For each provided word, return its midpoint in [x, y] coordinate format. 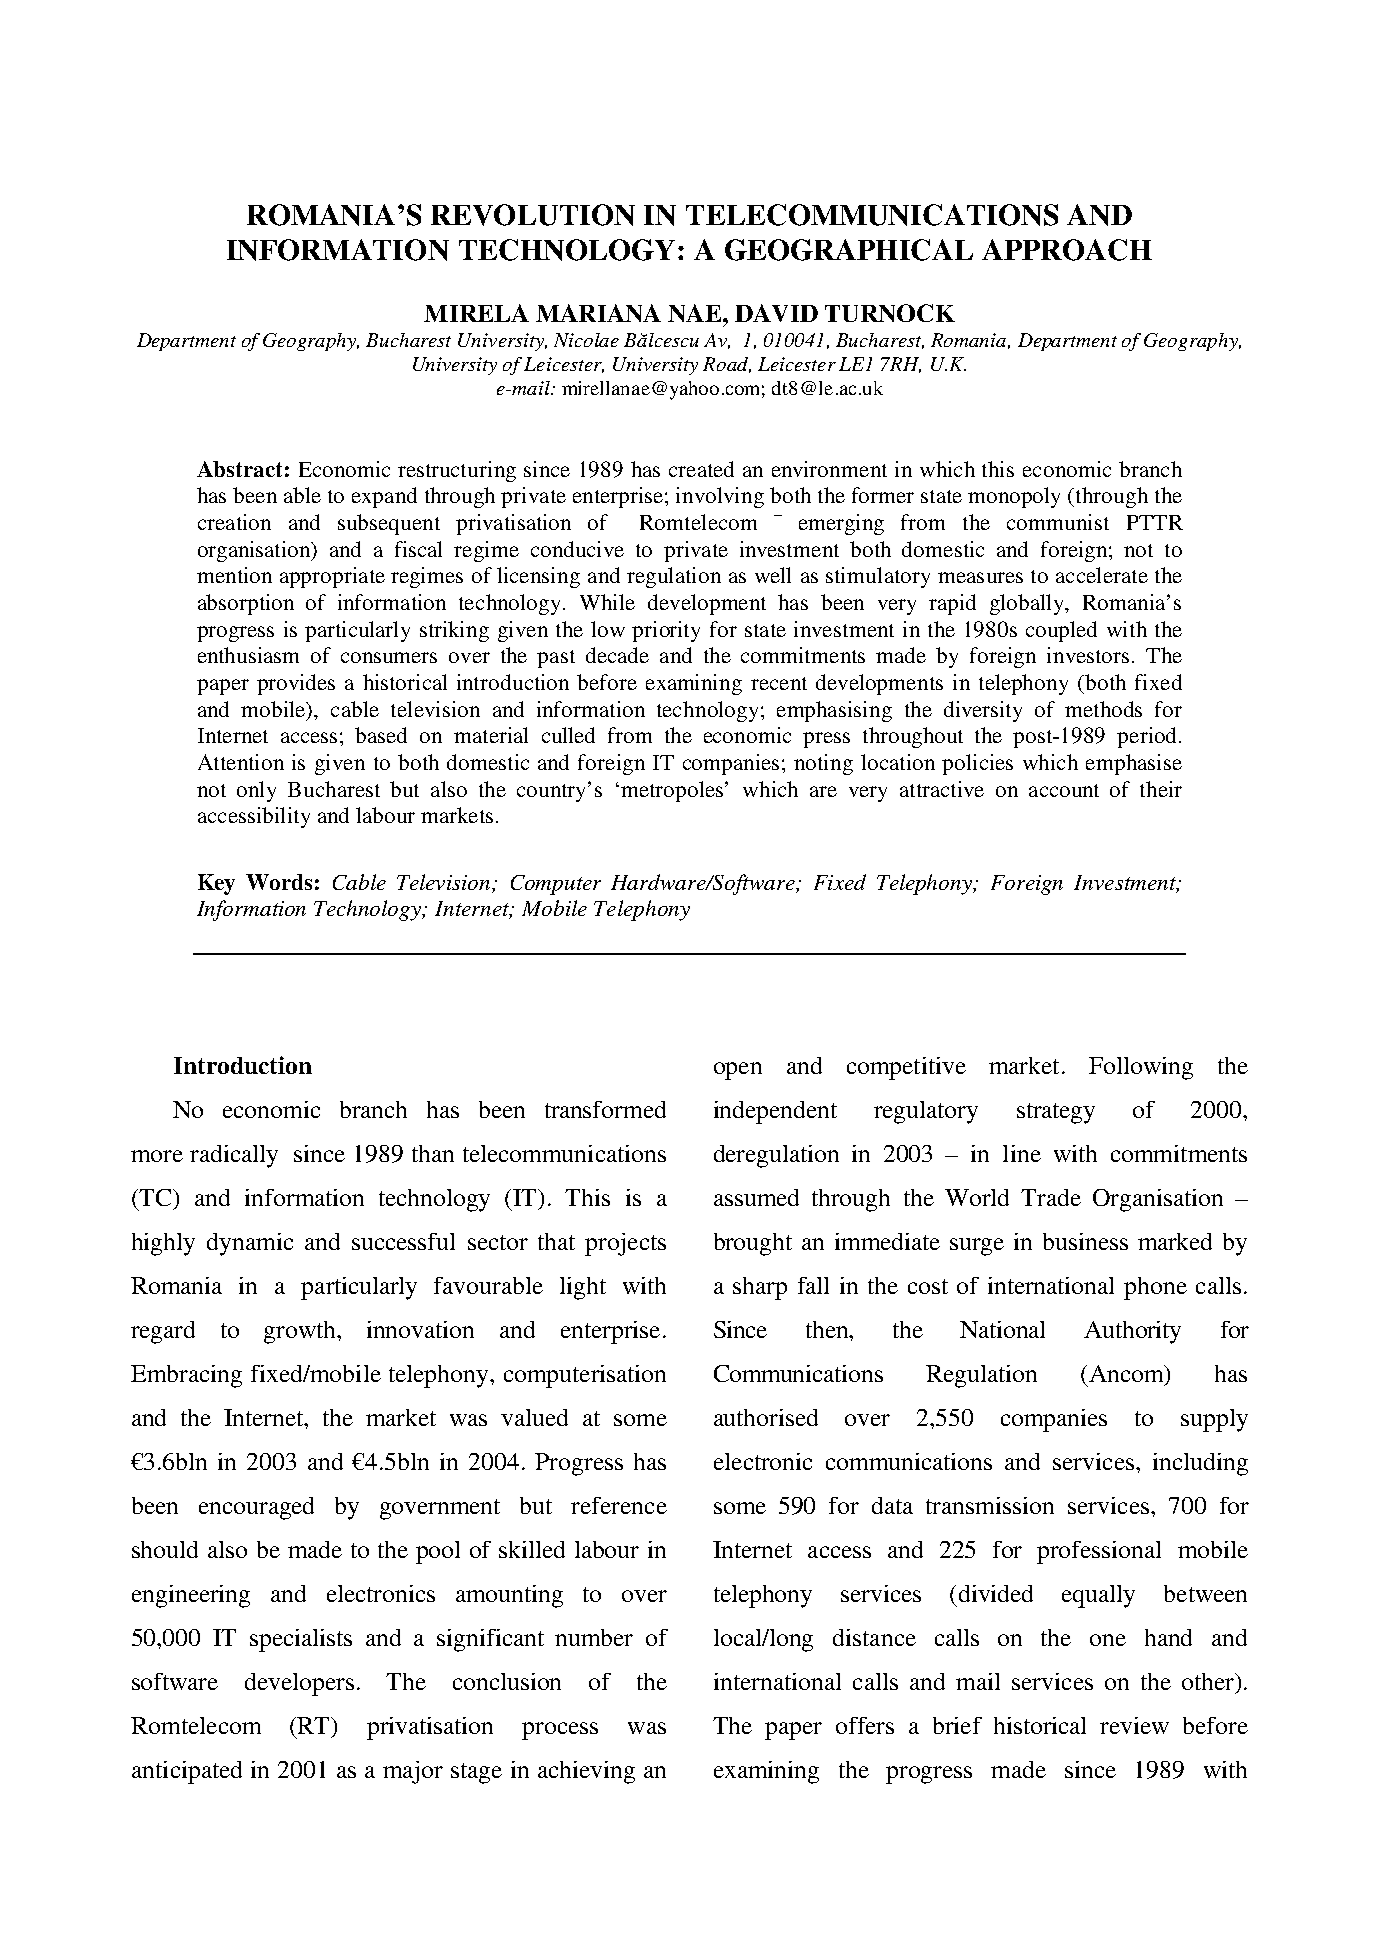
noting [823, 764]
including [1200, 1464]
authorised [766, 1417]
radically [234, 1156]
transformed [605, 1109]
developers [299, 1684]
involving [720, 497]
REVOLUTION [533, 215]
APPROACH [1067, 250]
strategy [1056, 1113]
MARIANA [598, 313]
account [1064, 790]
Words [279, 882]
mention [234, 575]
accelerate [1102, 575]
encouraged [256, 1508]
